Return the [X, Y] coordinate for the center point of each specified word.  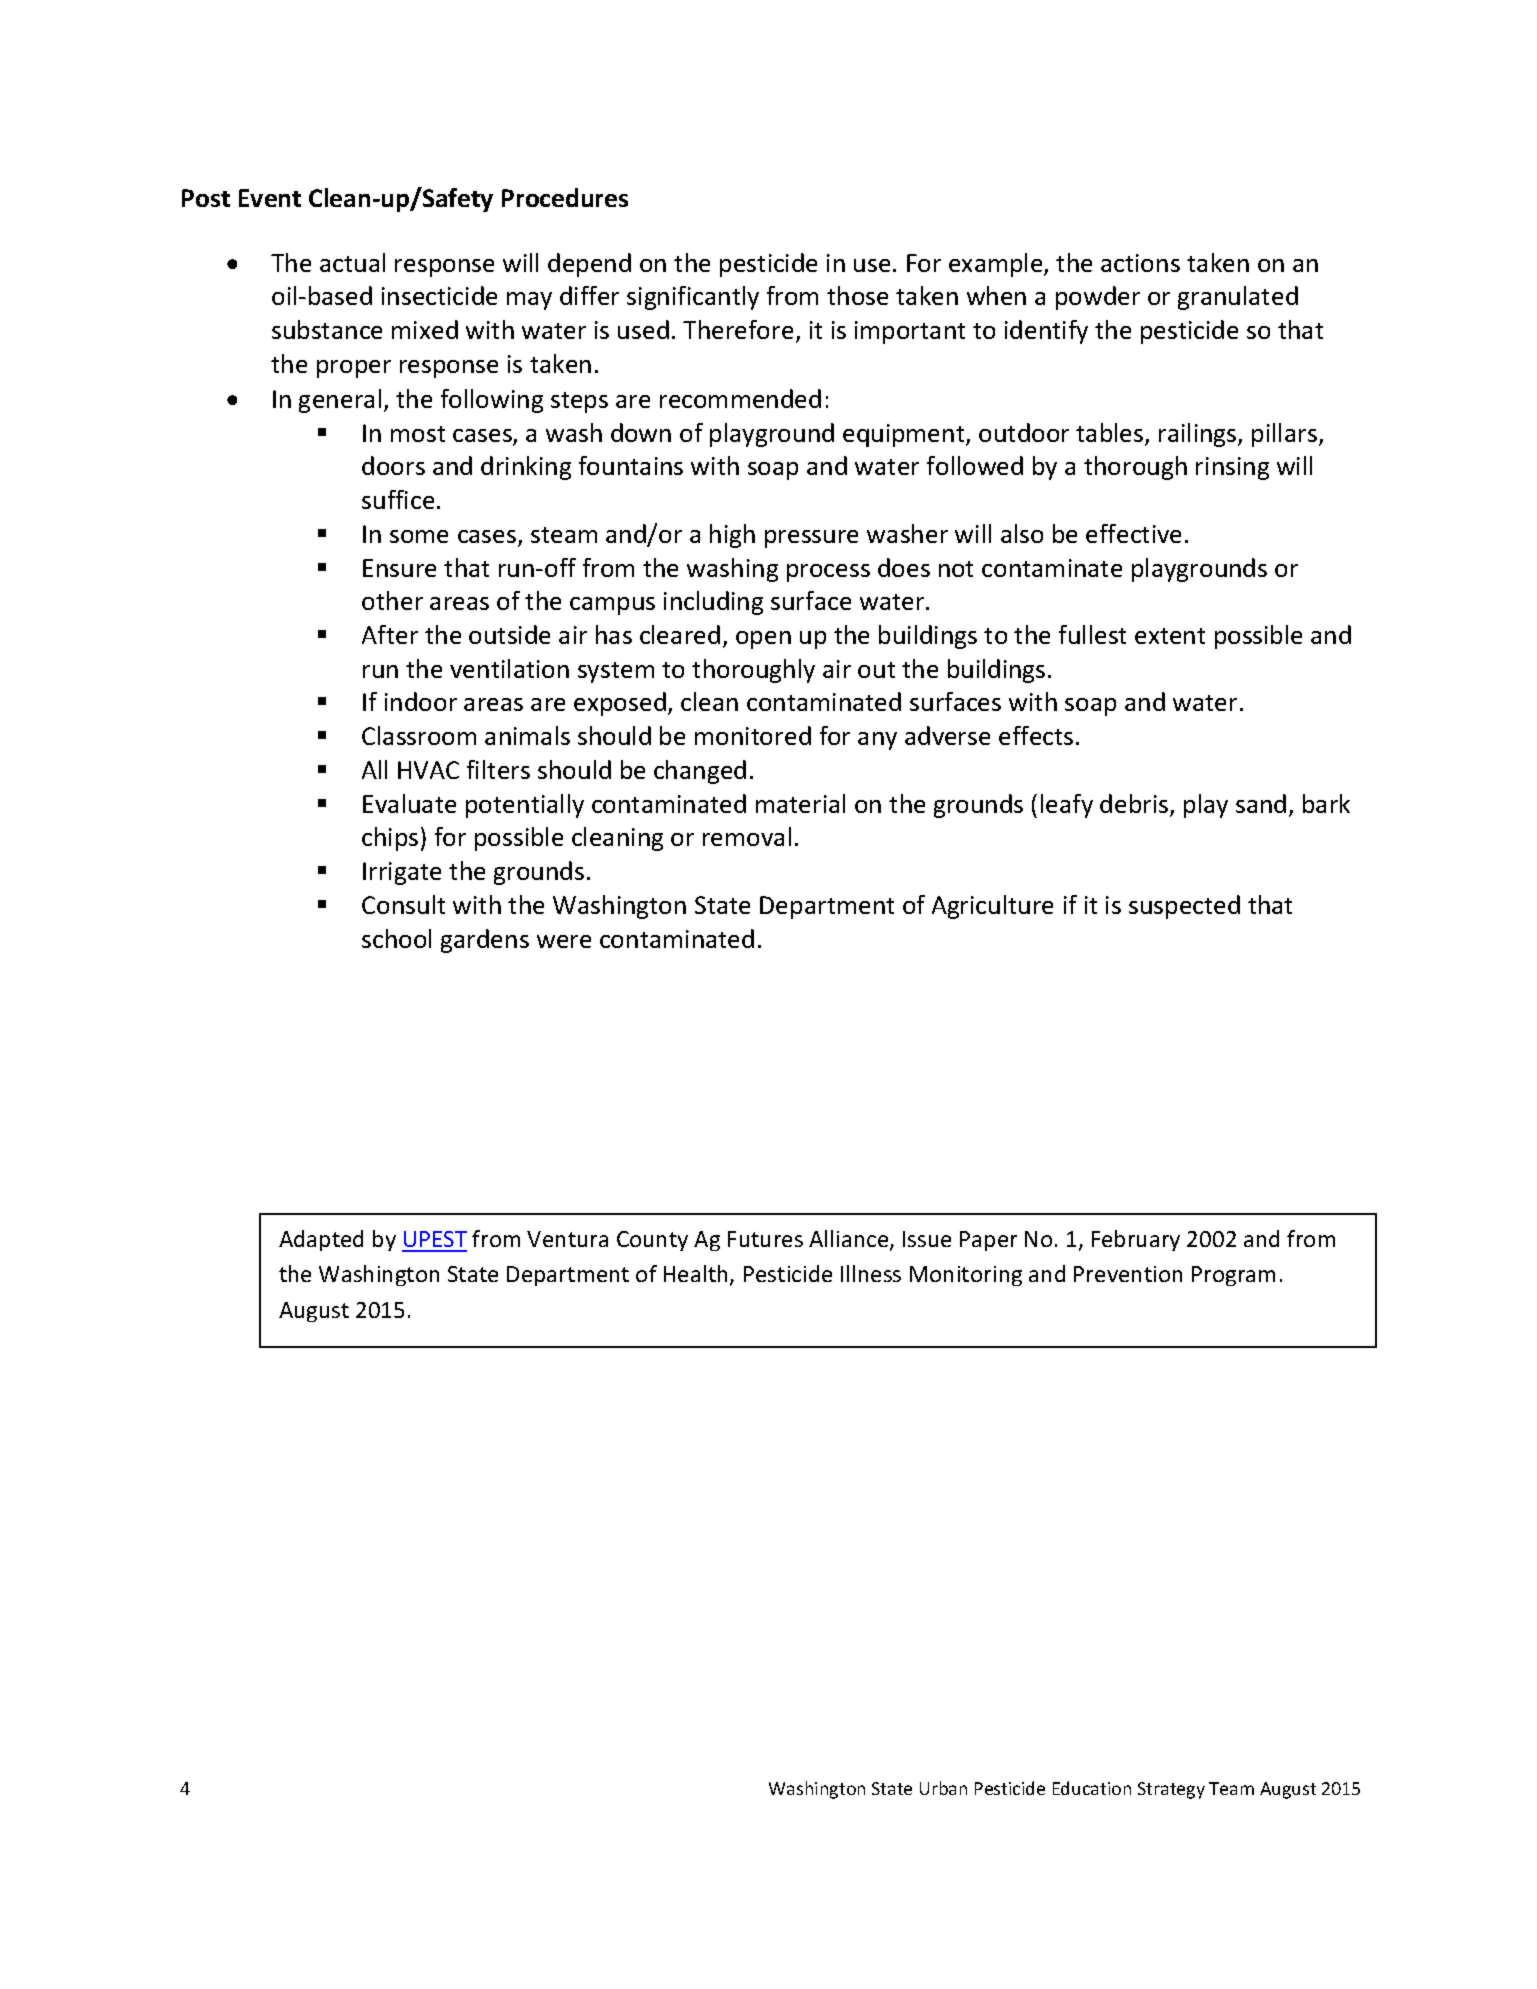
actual [352, 262]
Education [1092, 1788]
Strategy [1171, 1790]
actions [1140, 263]
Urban [943, 1788]
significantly [693, 298]
